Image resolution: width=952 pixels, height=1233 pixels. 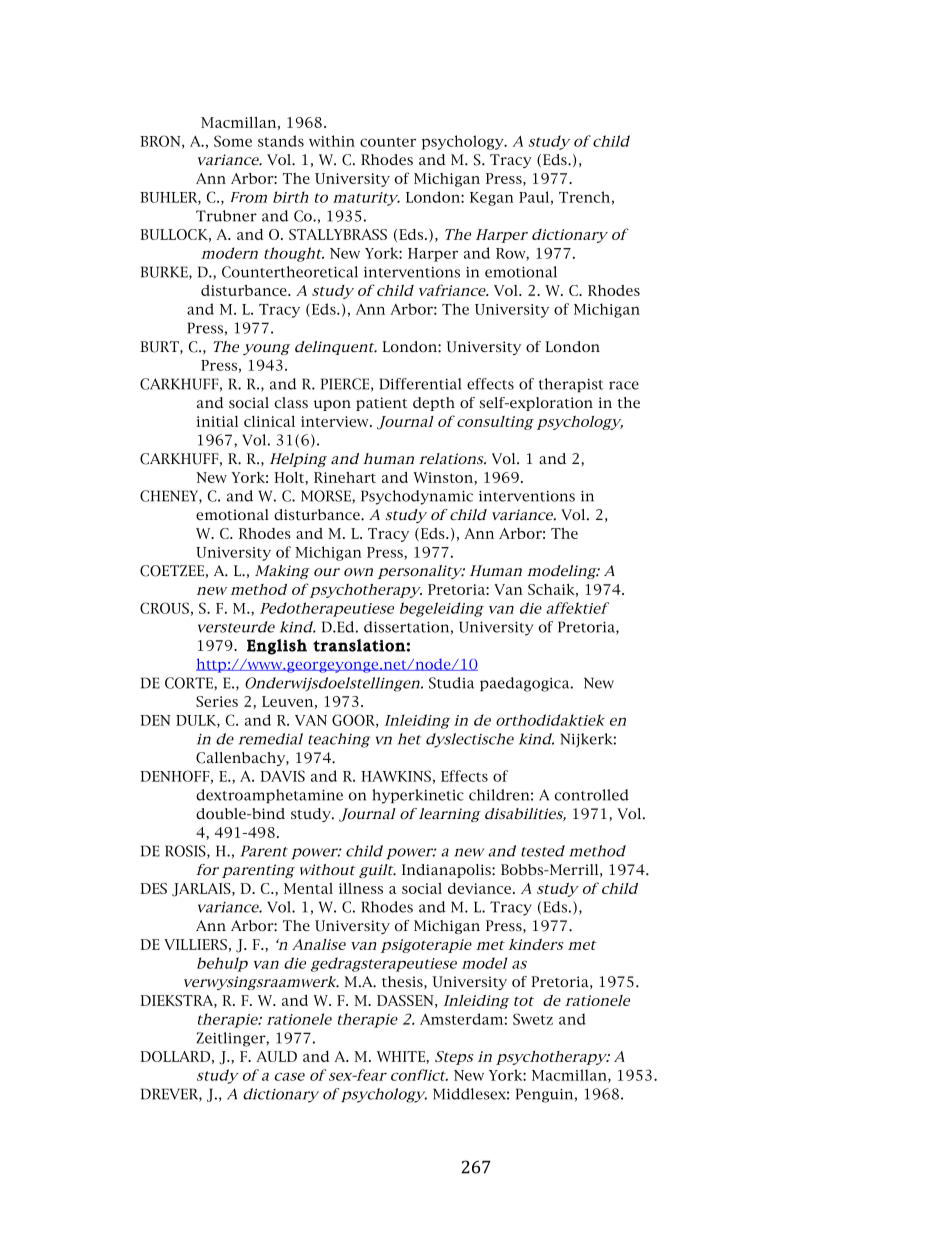 What do you see at coordinates (481, 888) in the screenshot?
I see `deviance` at bounding box center [481, 888].
